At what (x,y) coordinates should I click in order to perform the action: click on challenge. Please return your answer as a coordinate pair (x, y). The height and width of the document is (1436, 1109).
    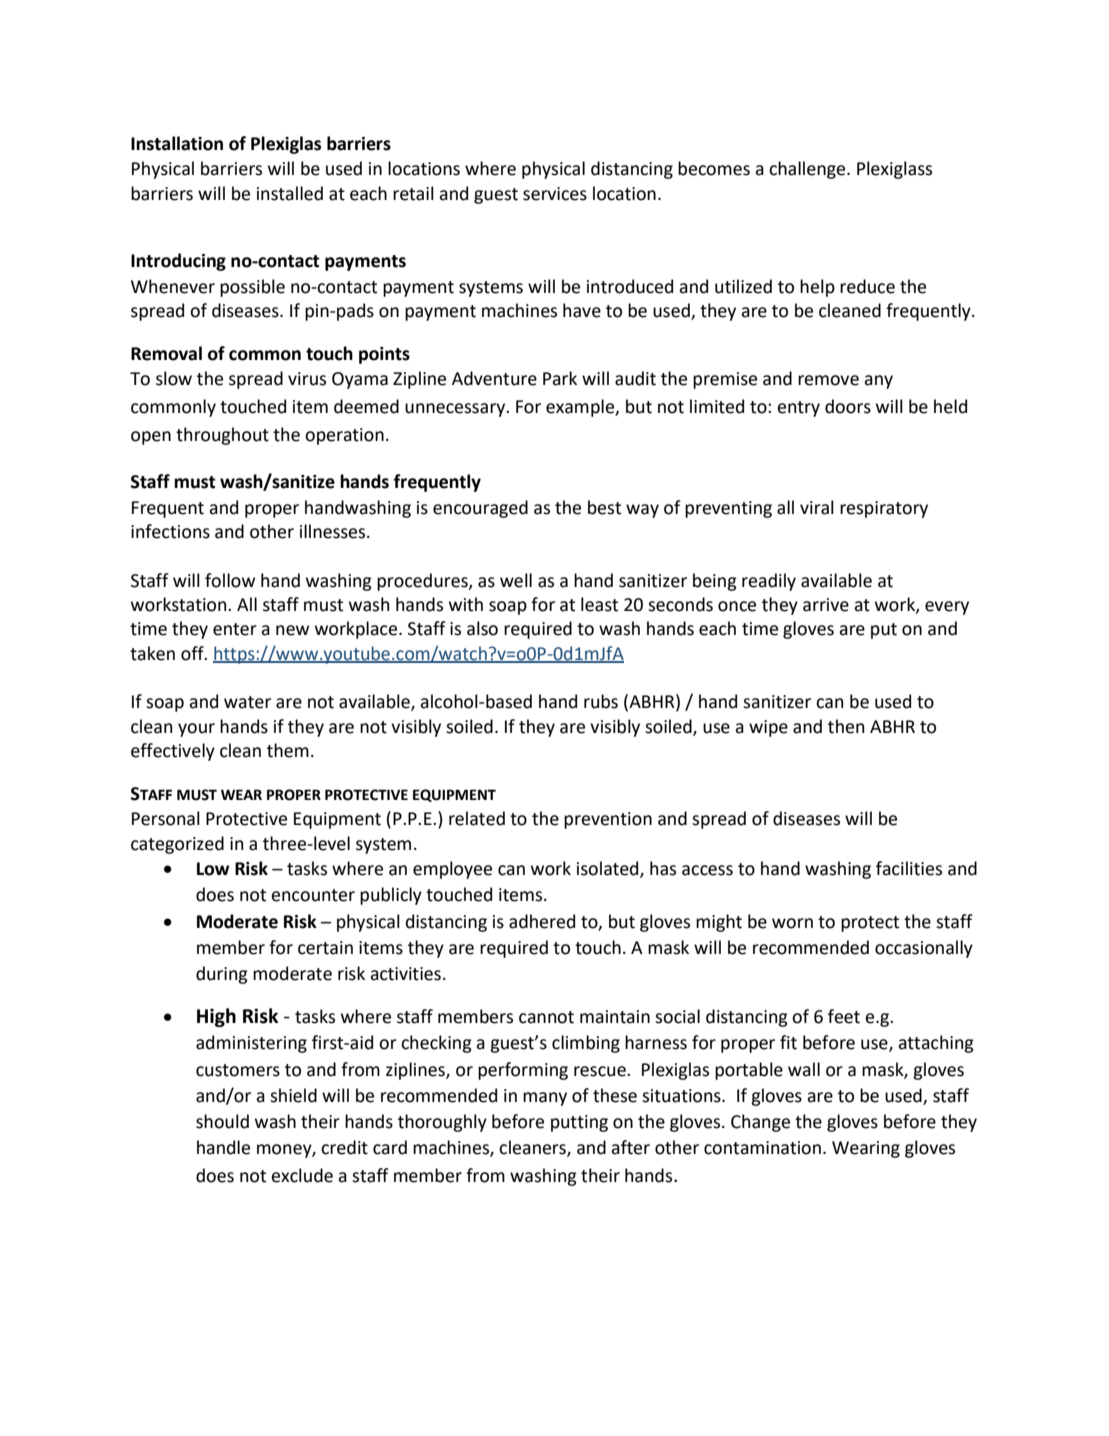
    Looking at the image, I should click on (808, 170).
